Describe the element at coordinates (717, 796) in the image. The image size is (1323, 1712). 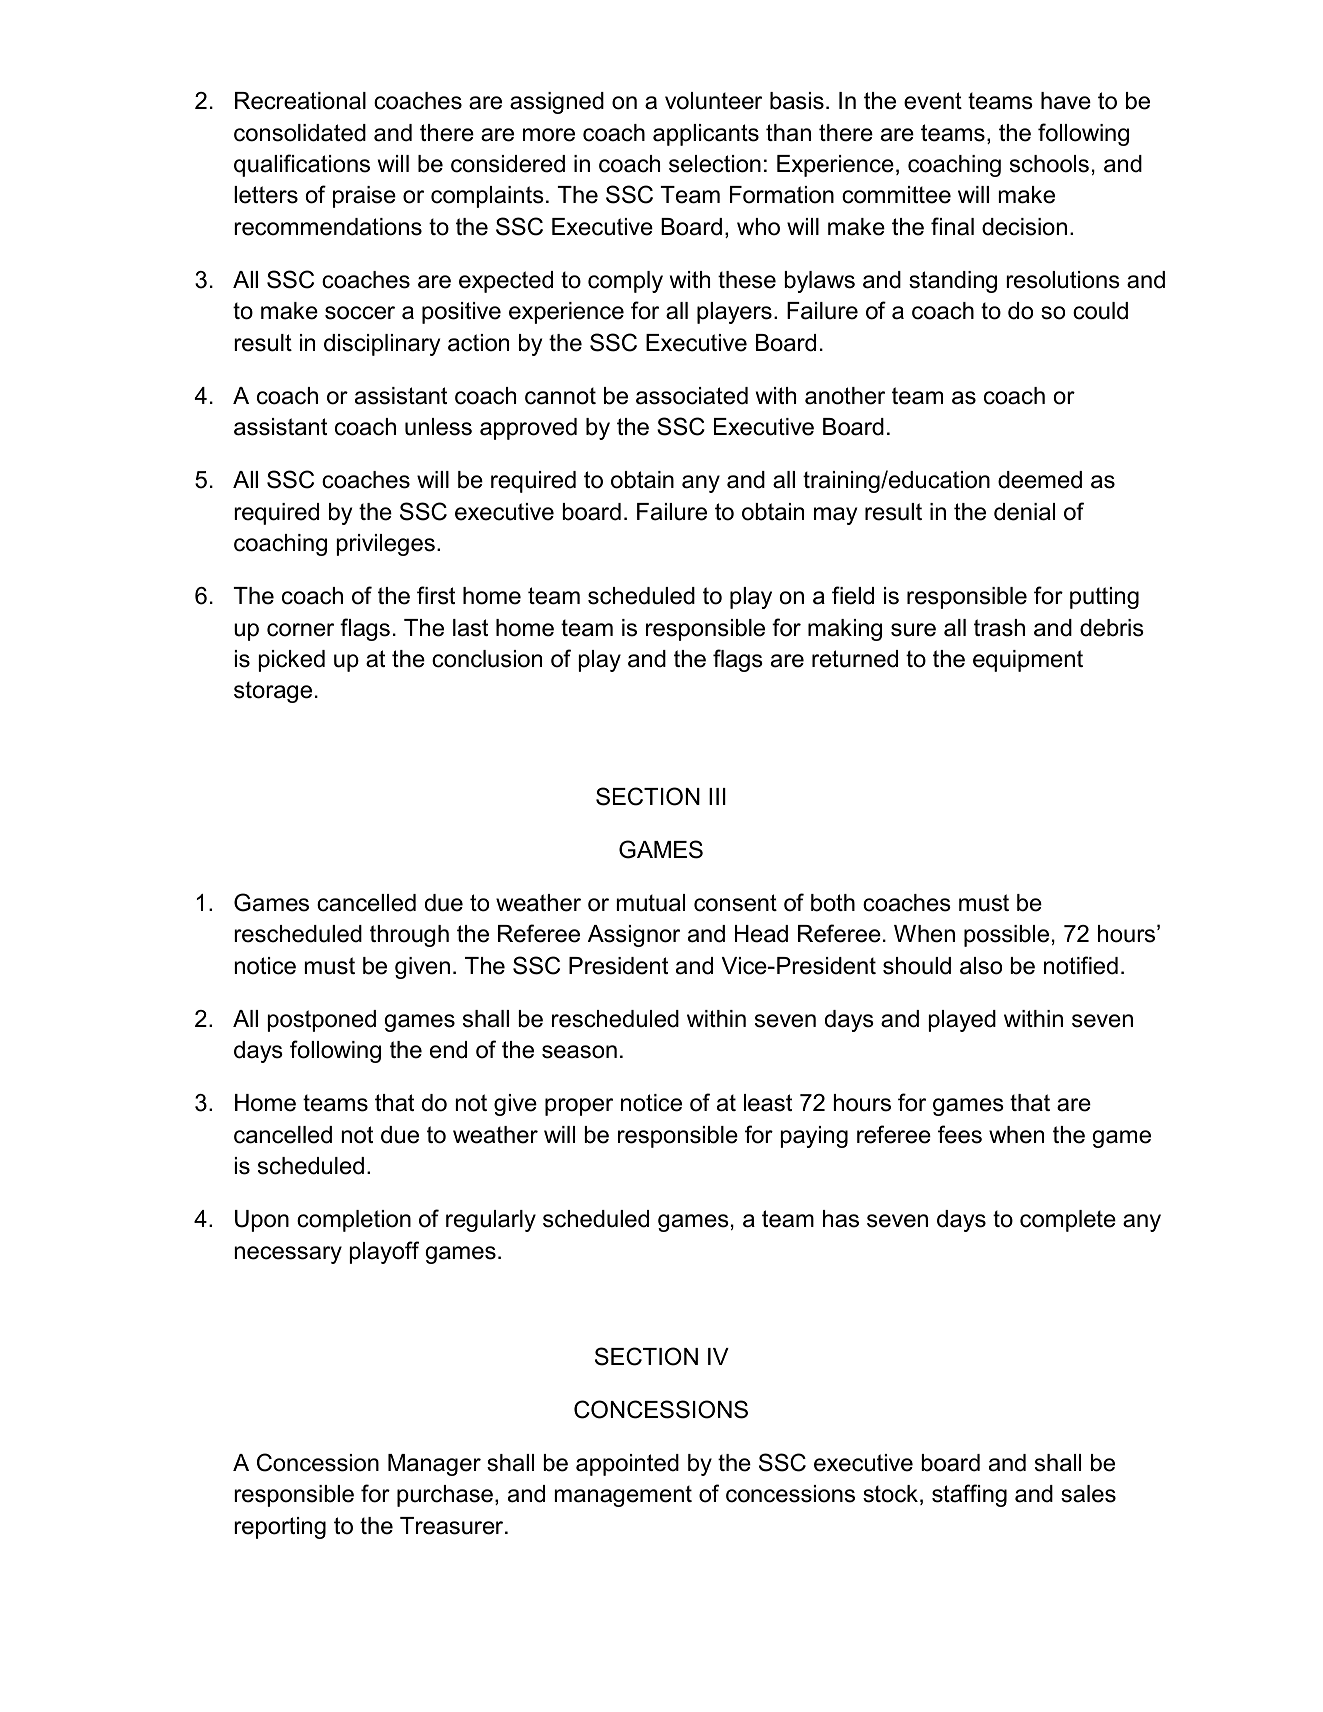
I see `III` at that location.
